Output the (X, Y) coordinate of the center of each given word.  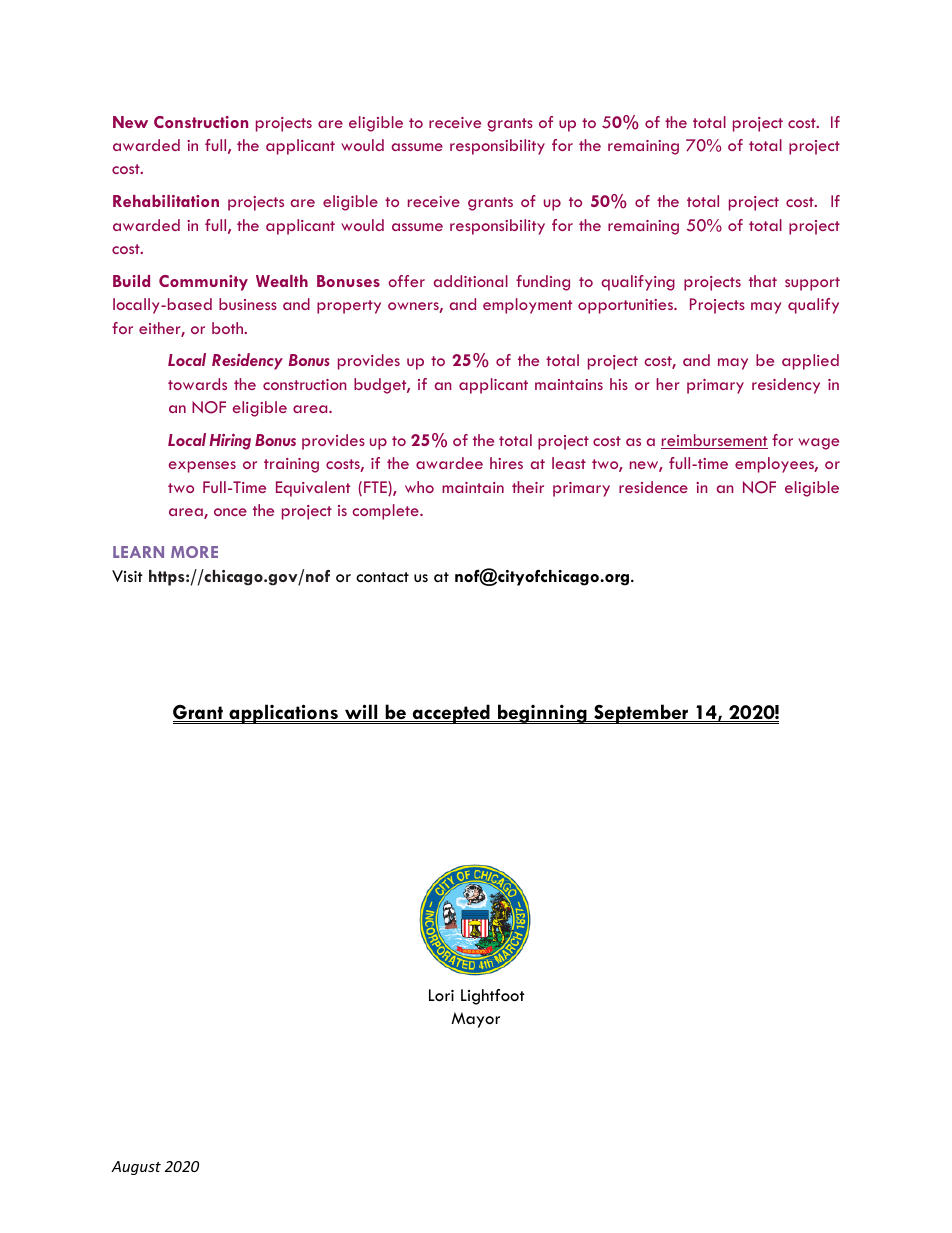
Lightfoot (493, 997)
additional (470, 281)
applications (283, 714)
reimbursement (714, 441)
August (136, 1168)
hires (506, 463)
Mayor (475, 1020)
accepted (451, 714)
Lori (441, 995)
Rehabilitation (166, 201)
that (763, 281)
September (641, 714)
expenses (202, 467)
